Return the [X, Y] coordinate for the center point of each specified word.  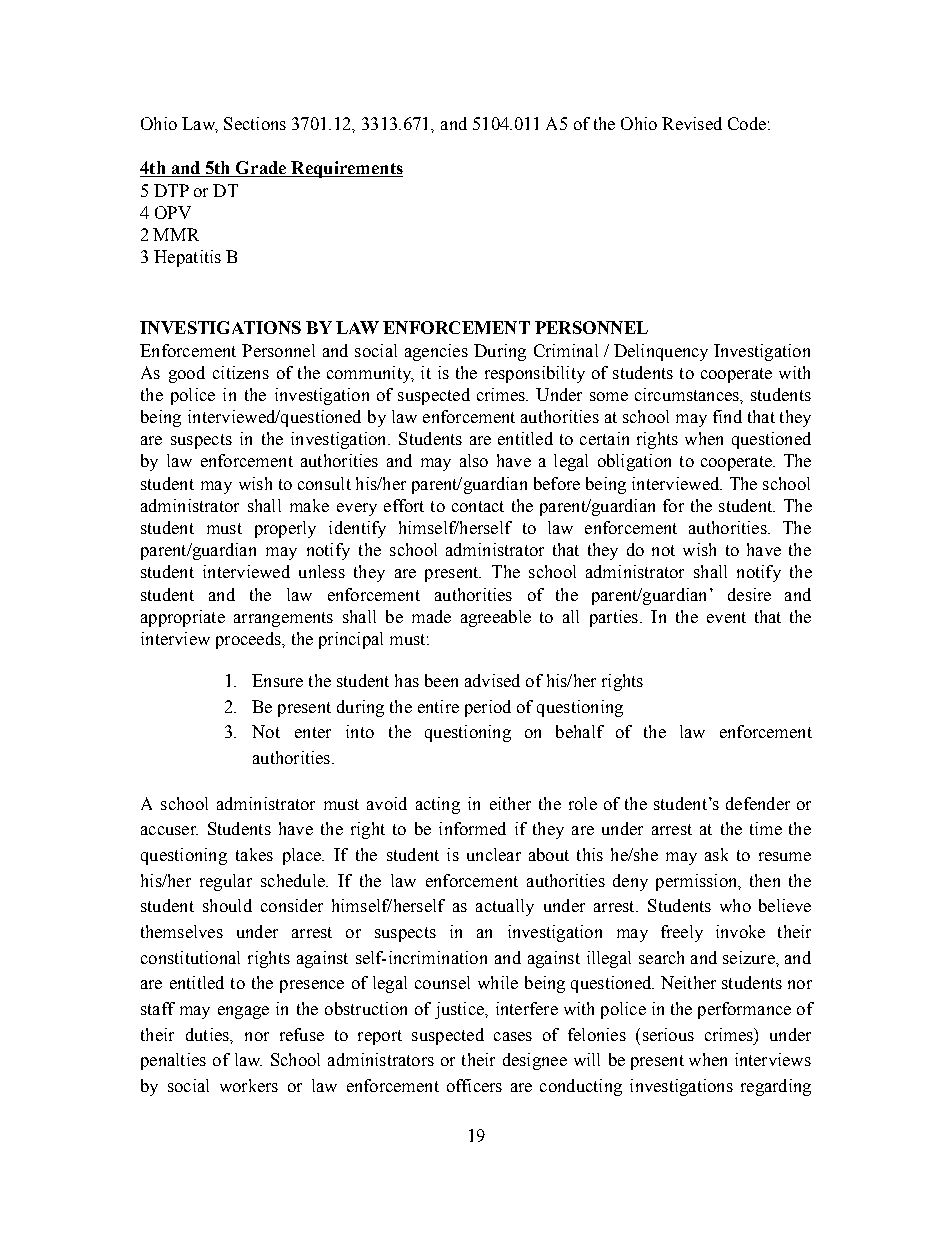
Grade [261, 169]
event [726, 617]
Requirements [346, 169]
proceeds [249, 640]
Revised [692, 123]
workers [249, 1085]
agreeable [496, 618]
